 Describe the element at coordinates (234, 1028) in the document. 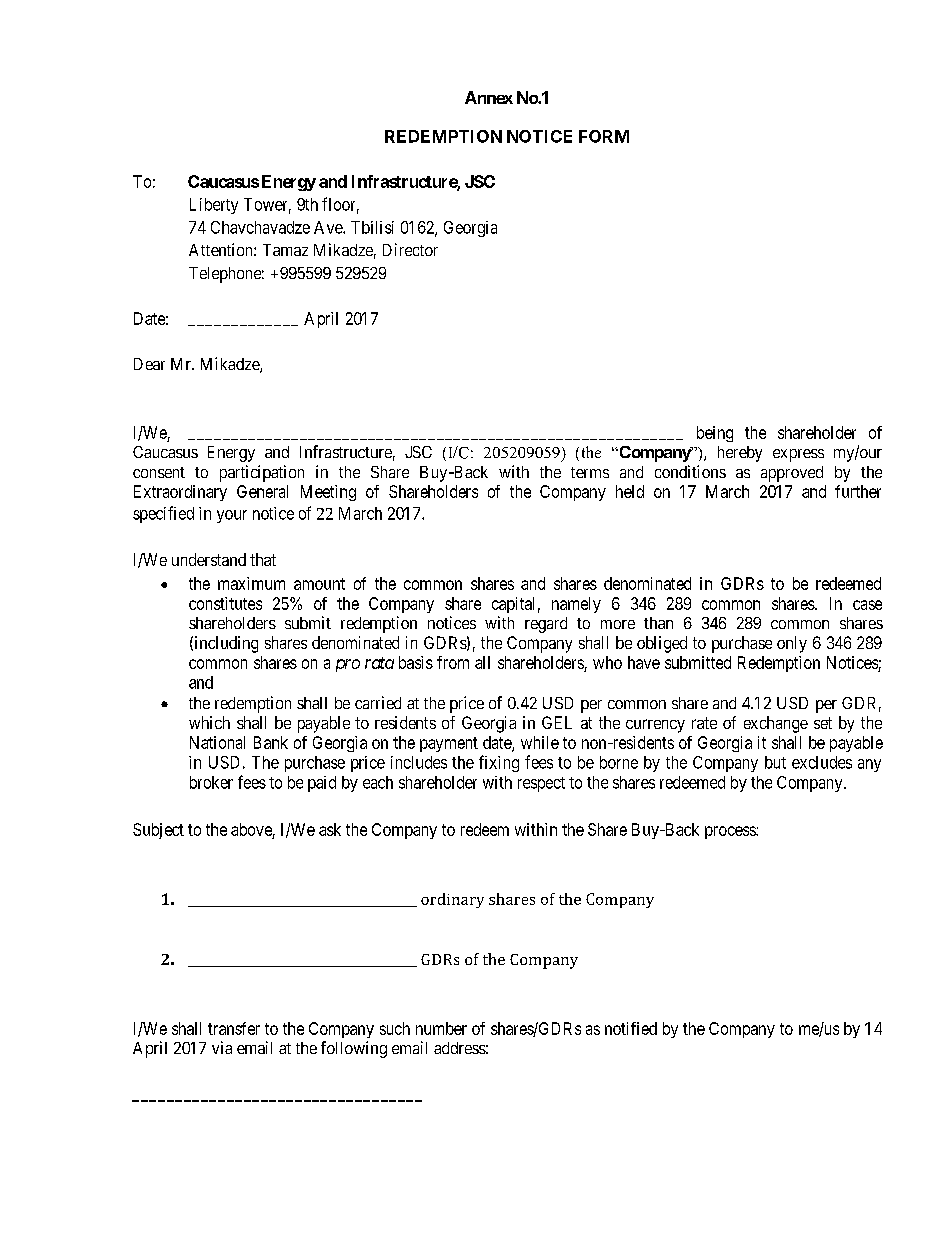

I see `transfer` at that location.
